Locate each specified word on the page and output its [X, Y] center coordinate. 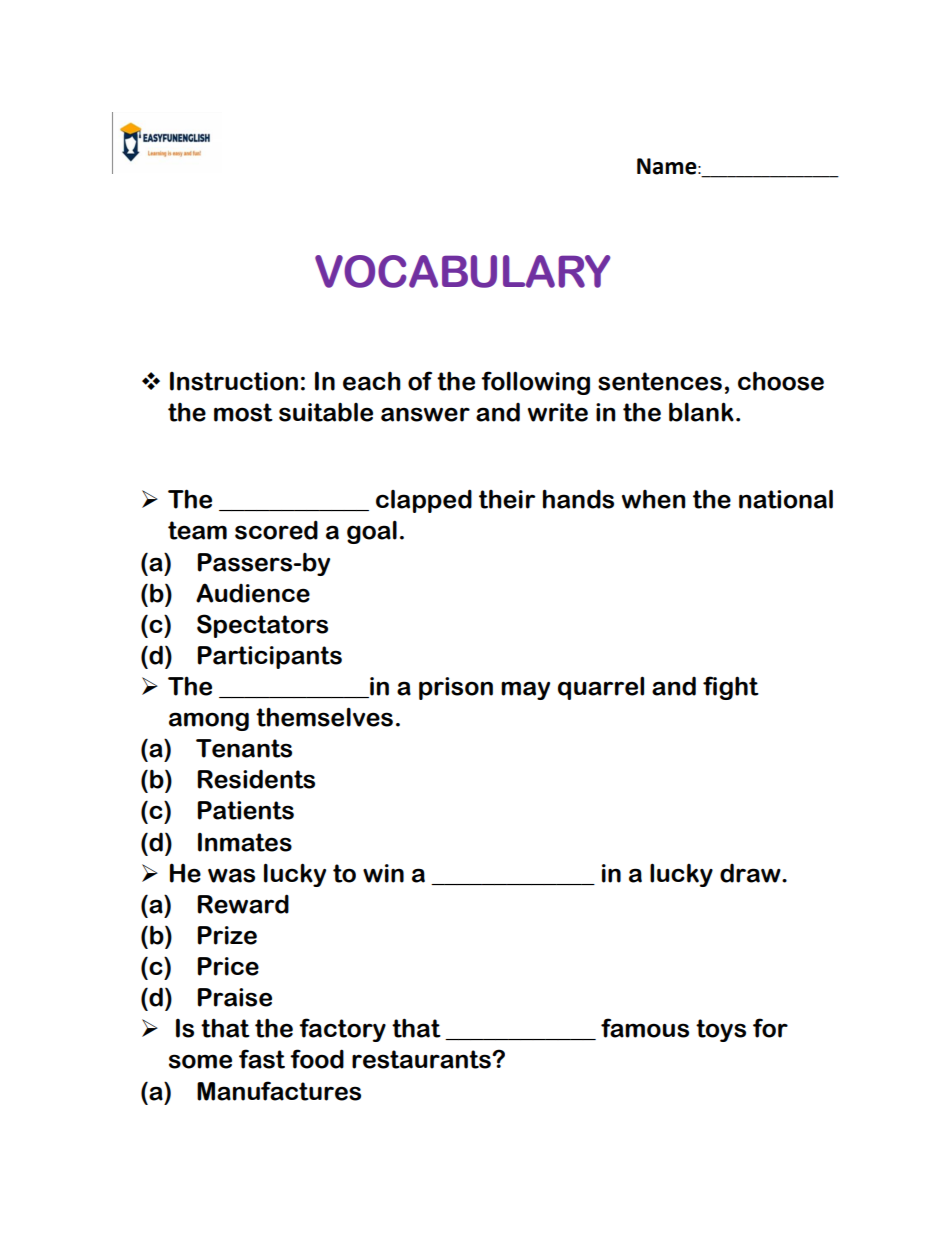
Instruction [234, 381]
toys [721, 1030]
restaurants [422, 1059]
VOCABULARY [462, 271]
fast [262, 1059]
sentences [660, 381]
